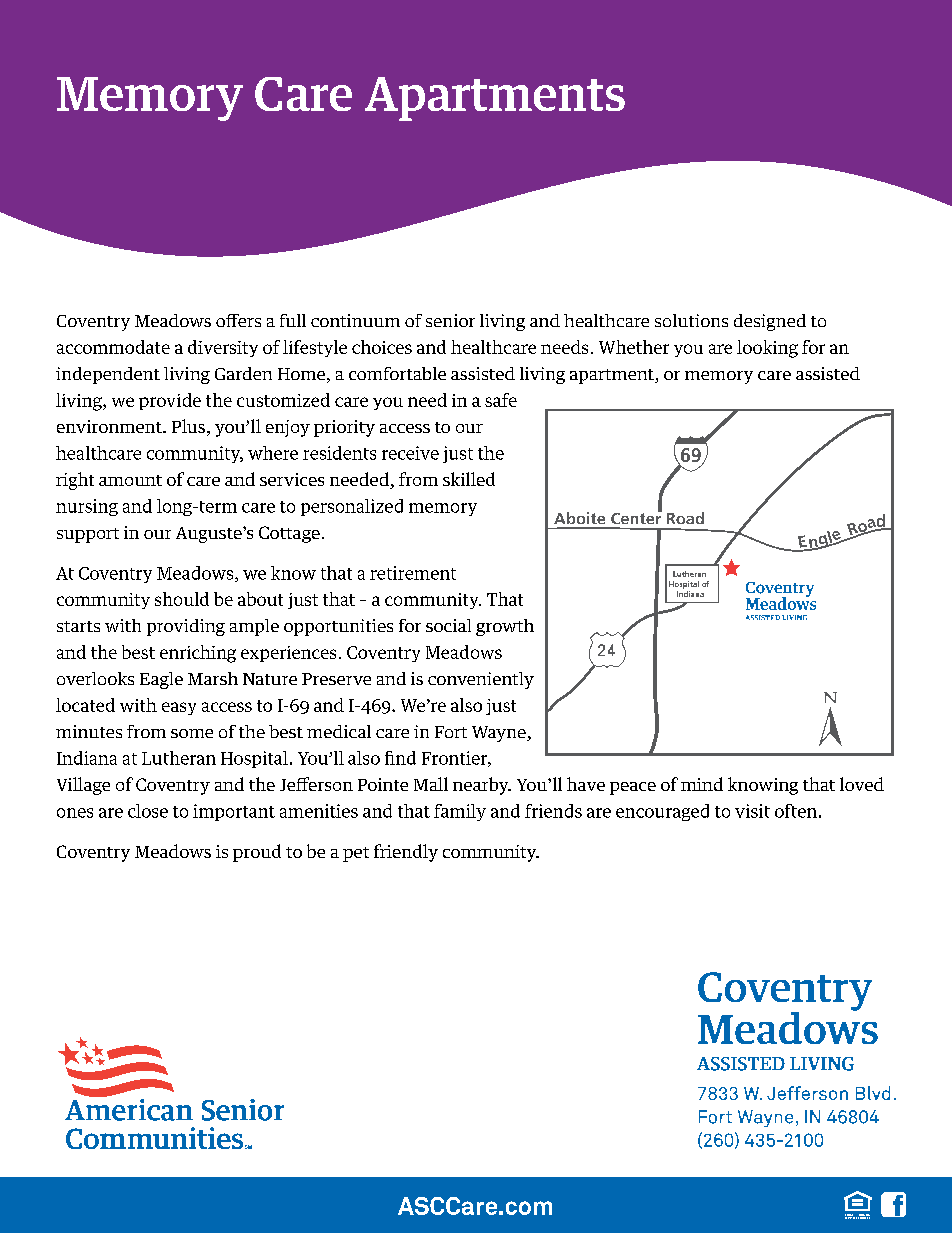  Describe the element at coordinates (685, 518) in the image. I see `Road` at that location.
